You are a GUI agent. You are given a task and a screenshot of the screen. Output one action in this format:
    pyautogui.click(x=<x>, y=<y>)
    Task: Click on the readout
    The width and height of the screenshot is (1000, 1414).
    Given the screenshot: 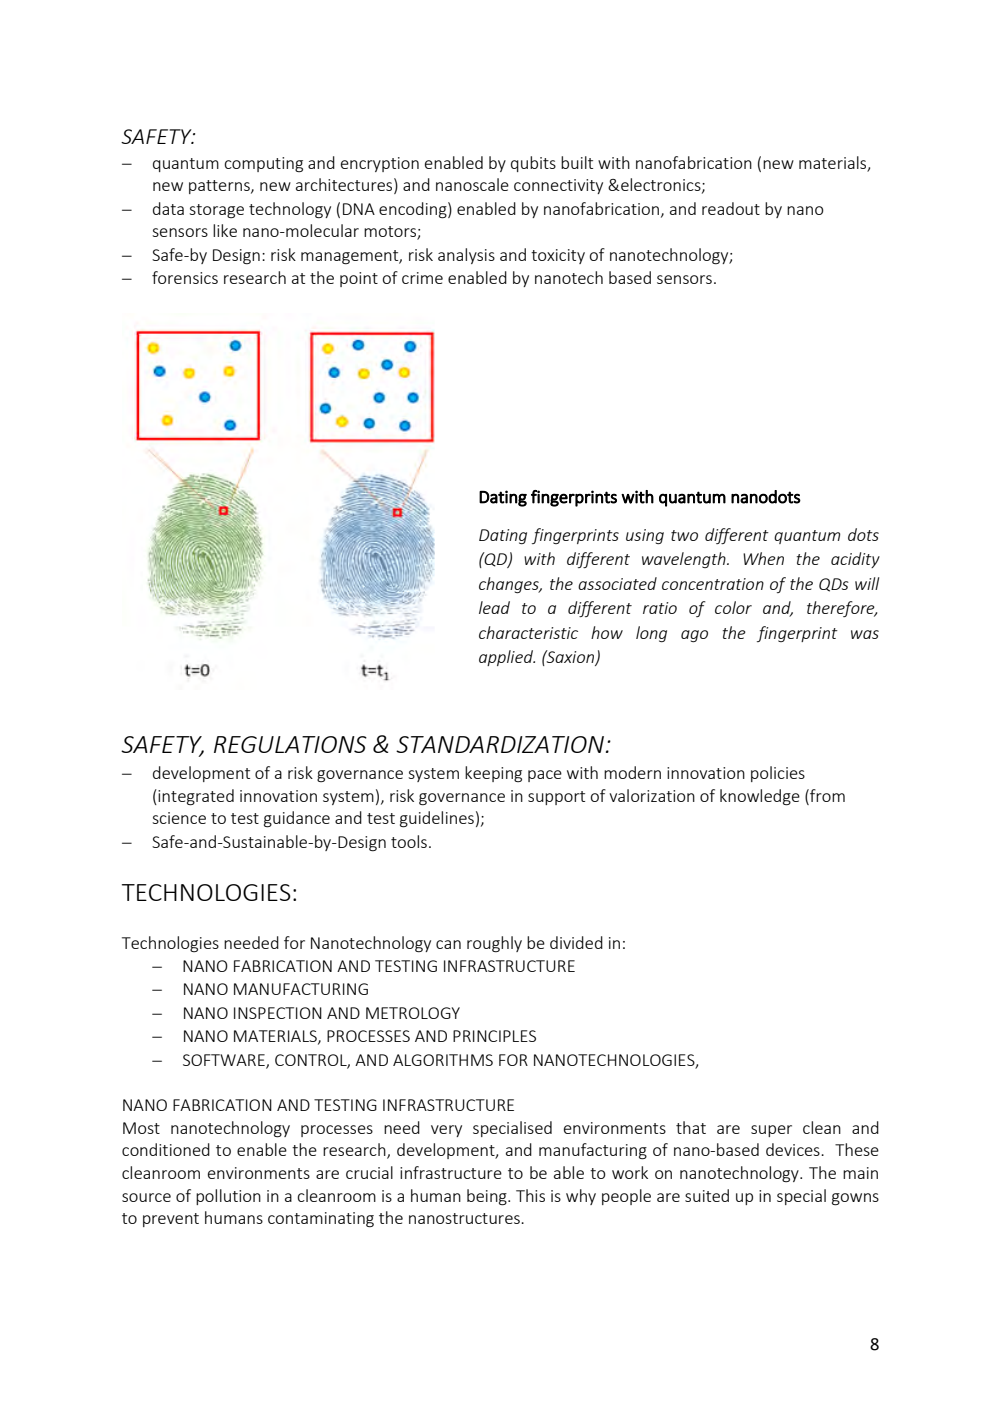 What is the action you would take?
    pyautogui.click(x=731, y=208)
